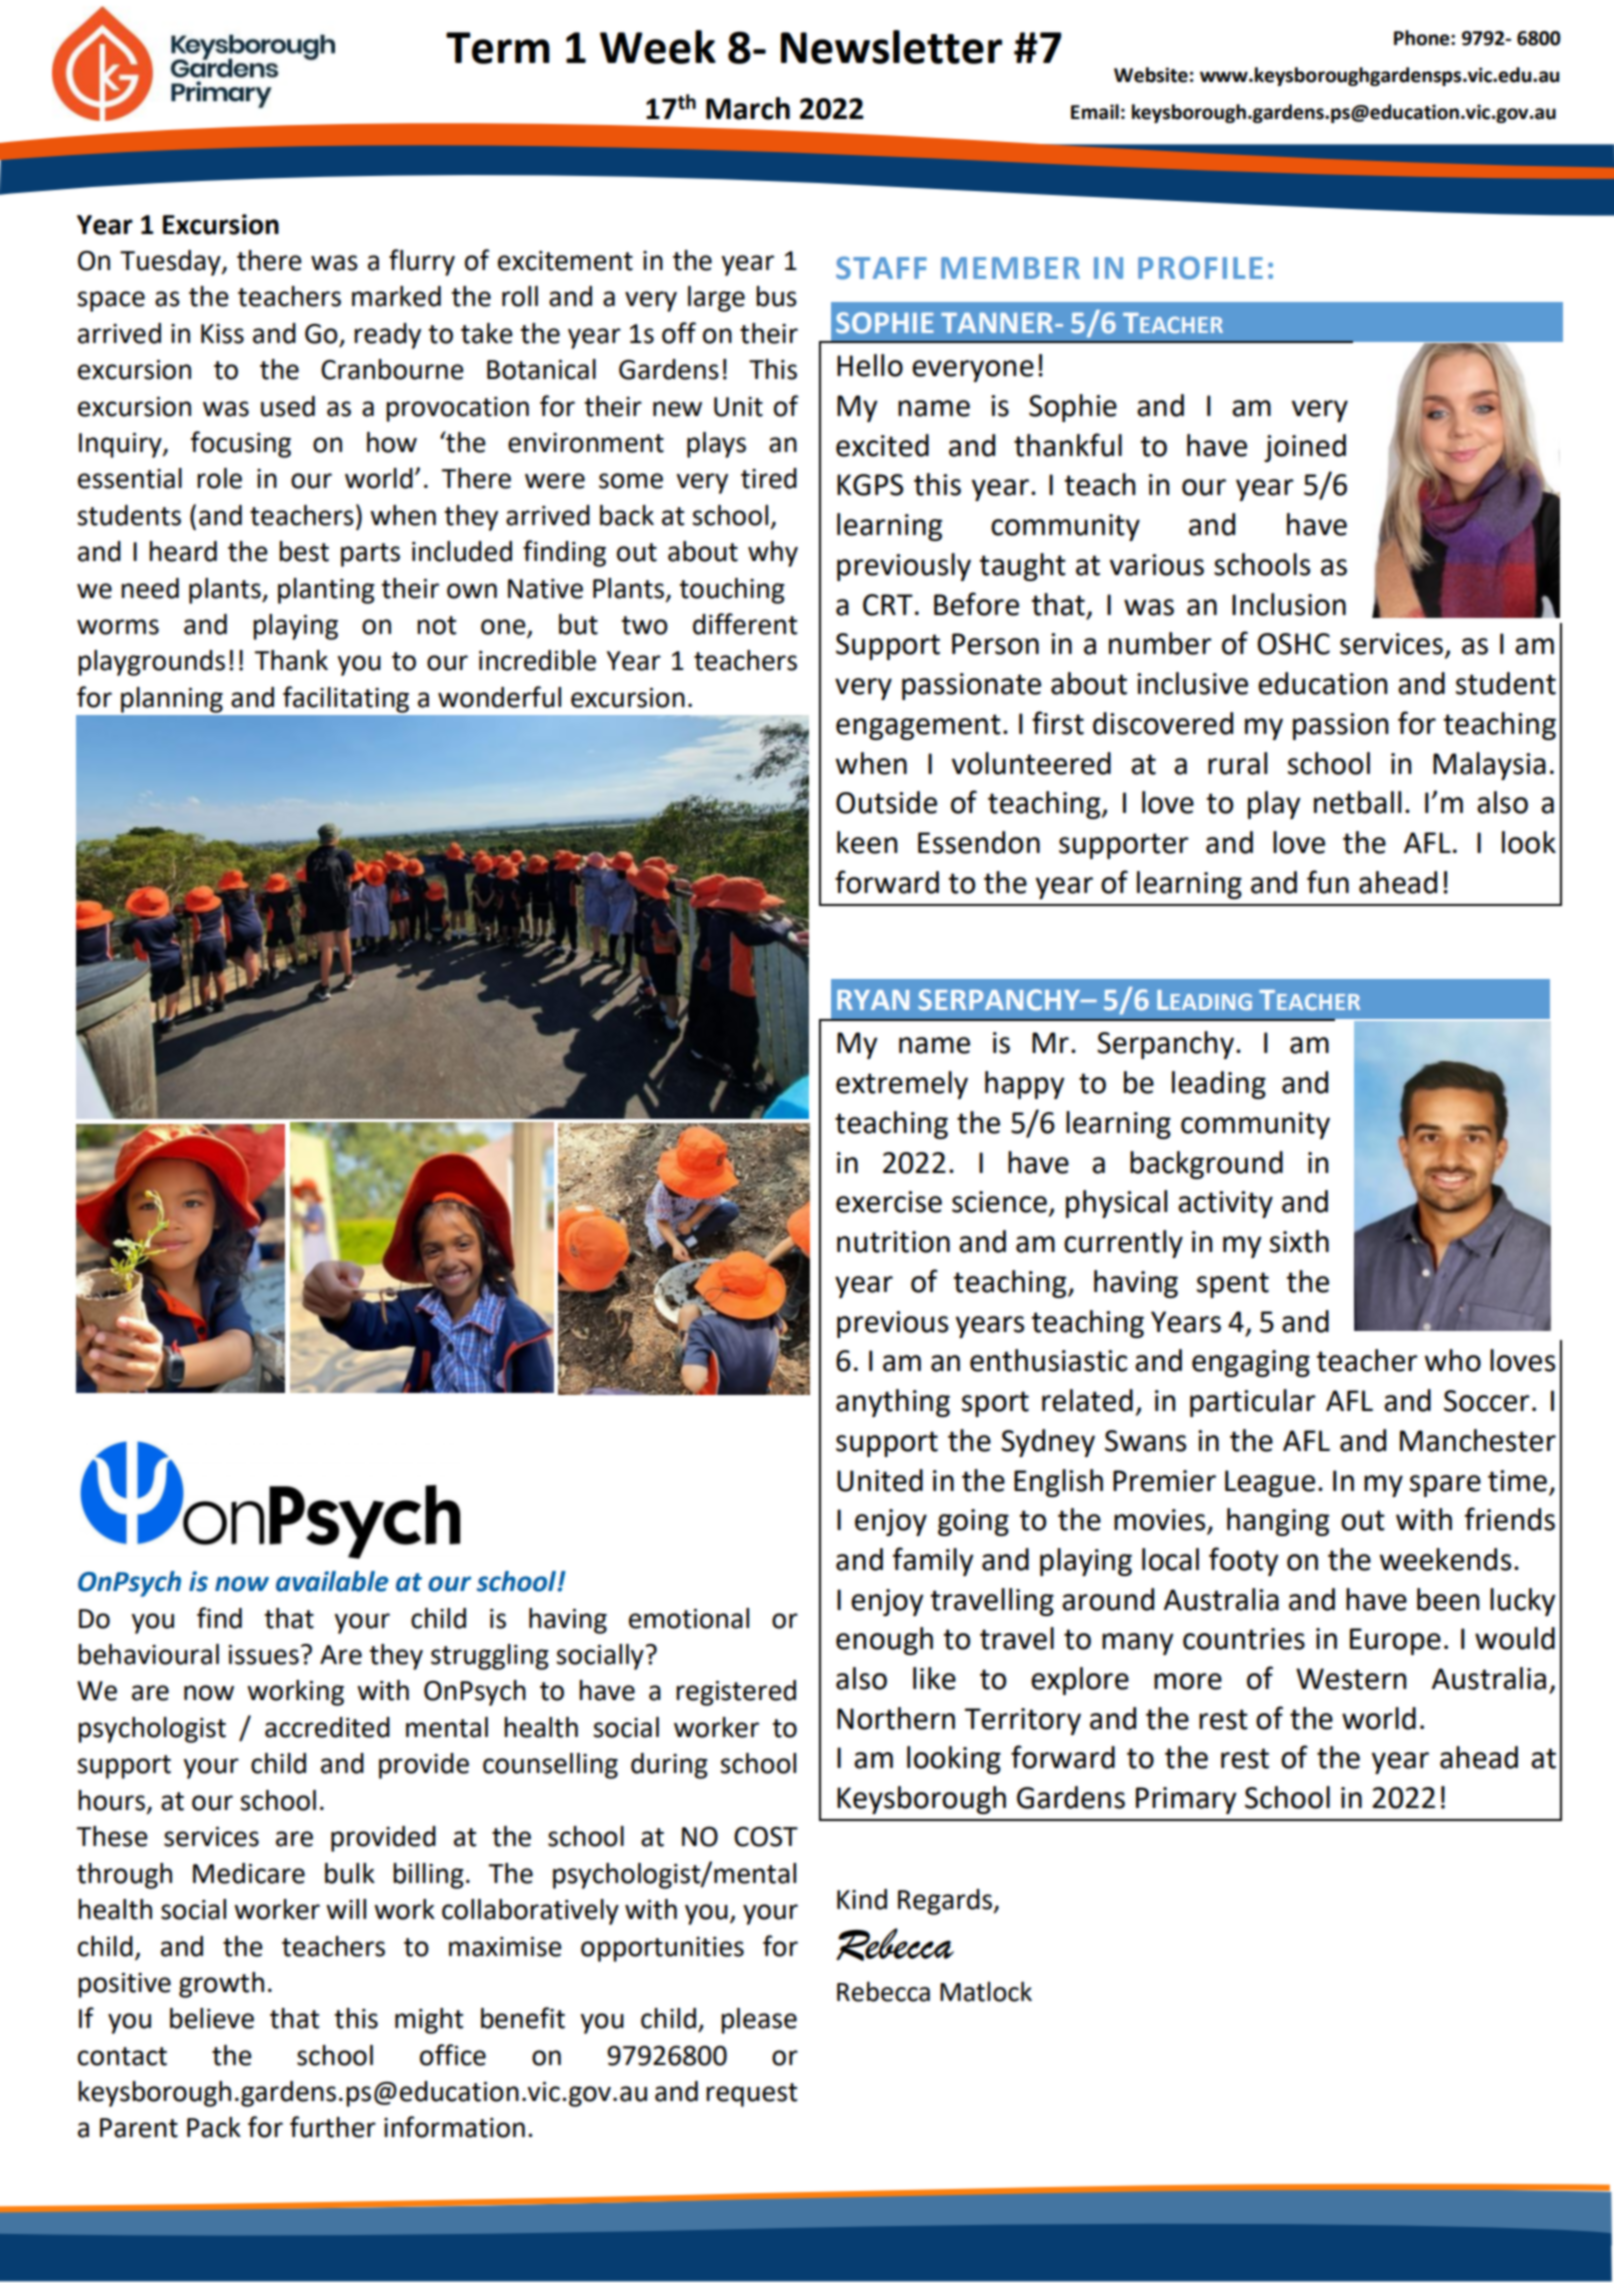 Image resolution: width=1614 pixels, height=2283 pixels. Describe the element at coordinates (748, 108) in the screenshot. I see `March` at that location.
